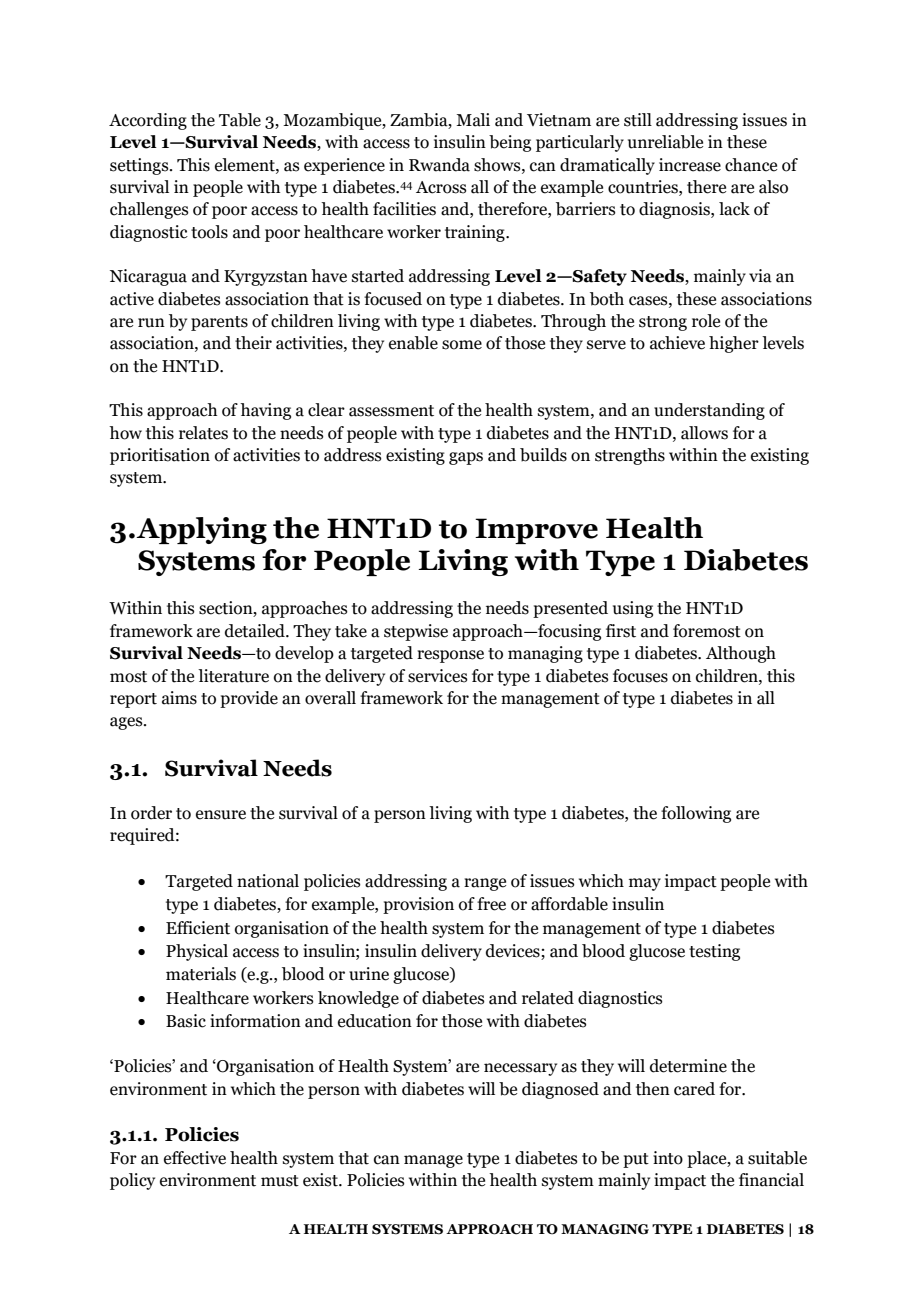 The width and height of the screenshot is (924, 1309). I want to click on may, so click(645, 884).
